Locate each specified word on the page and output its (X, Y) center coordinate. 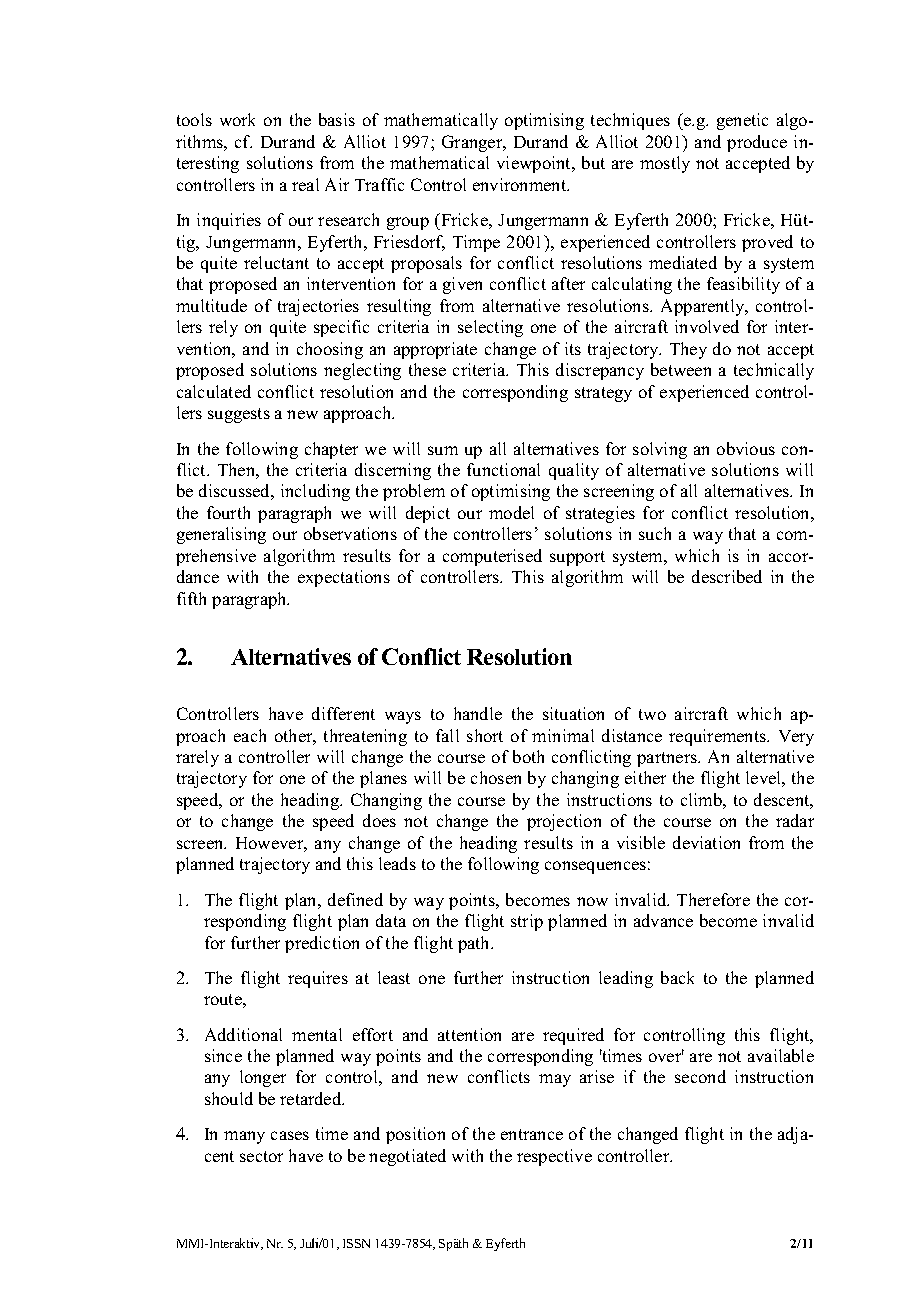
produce (757, 143)
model (511, 512)
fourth (228, 512)
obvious (746, 448)
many (244, 1137)
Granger (473, 143)
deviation (706, 842)
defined (355, 899)
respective (554, 1157)
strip (527, 922)
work (237, 119)
